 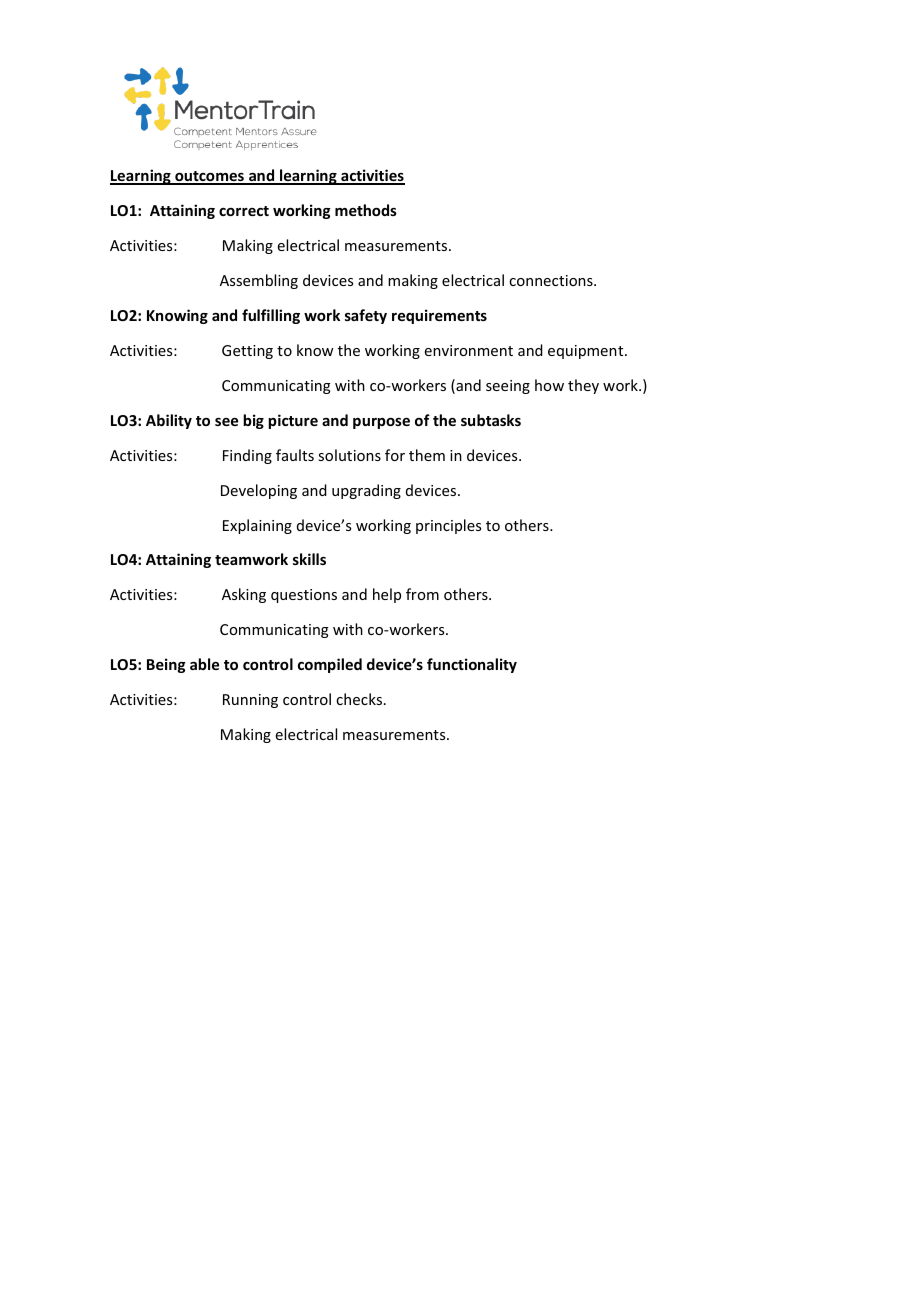 What do you see at coordinates (366, 316) in the image?
I see `safety` at bounding box center [366, 316].
